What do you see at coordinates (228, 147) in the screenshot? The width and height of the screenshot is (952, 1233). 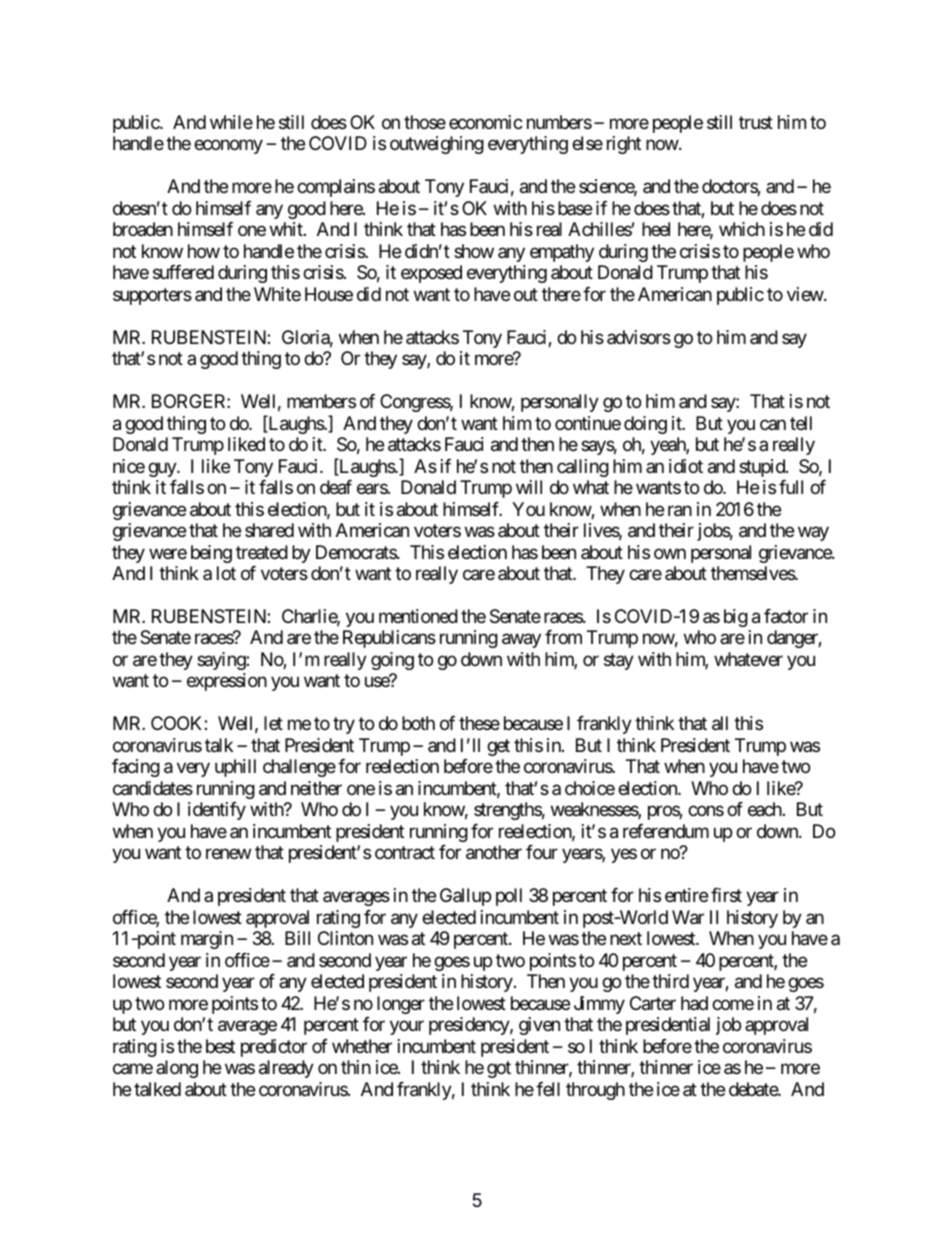 I see `economy` at bounding box center [228, 147].
